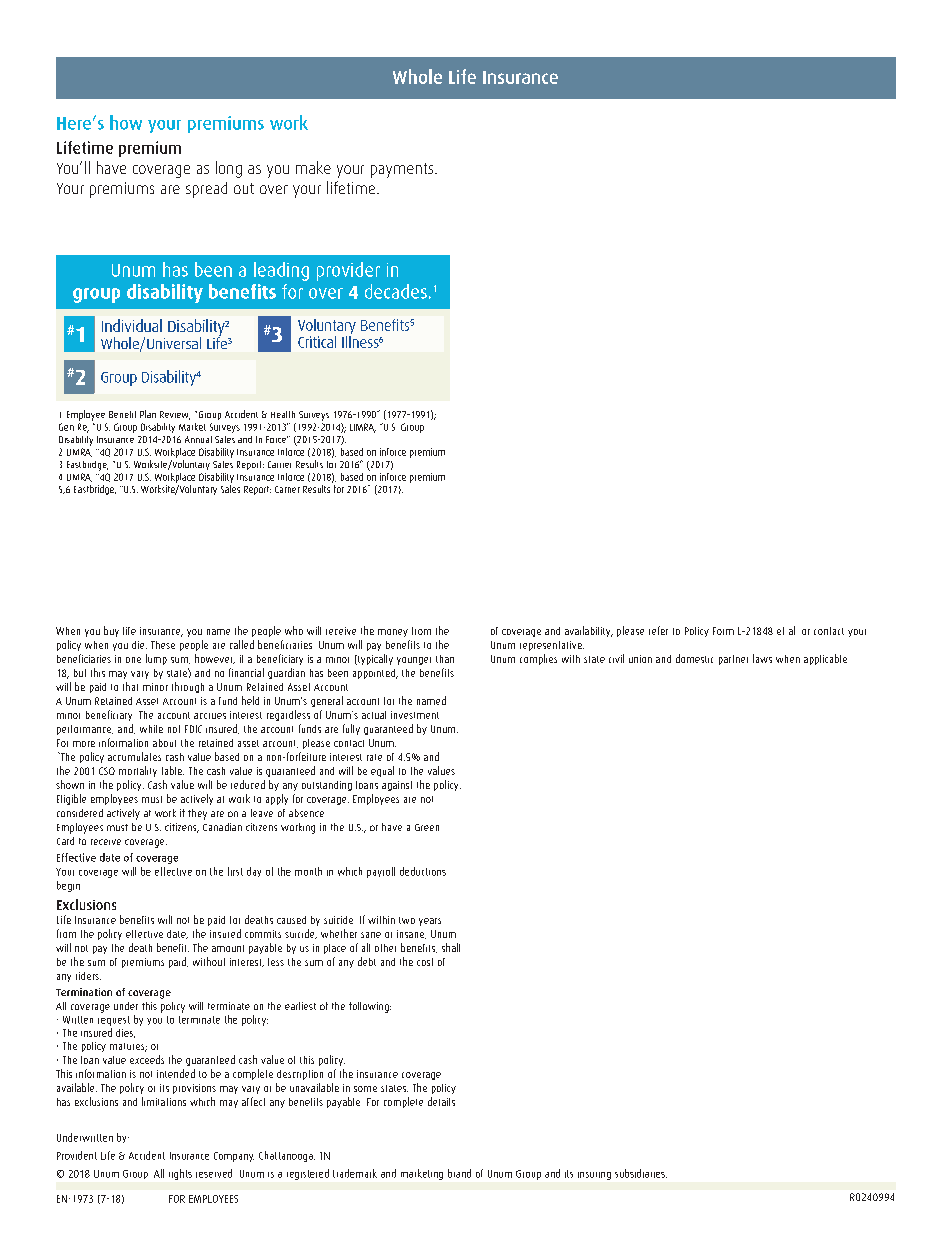 The height and width of the screenshot is (1233, 952). Describe the element at coordinates (393, 633) in the screenshot. I see `money` at that location.
